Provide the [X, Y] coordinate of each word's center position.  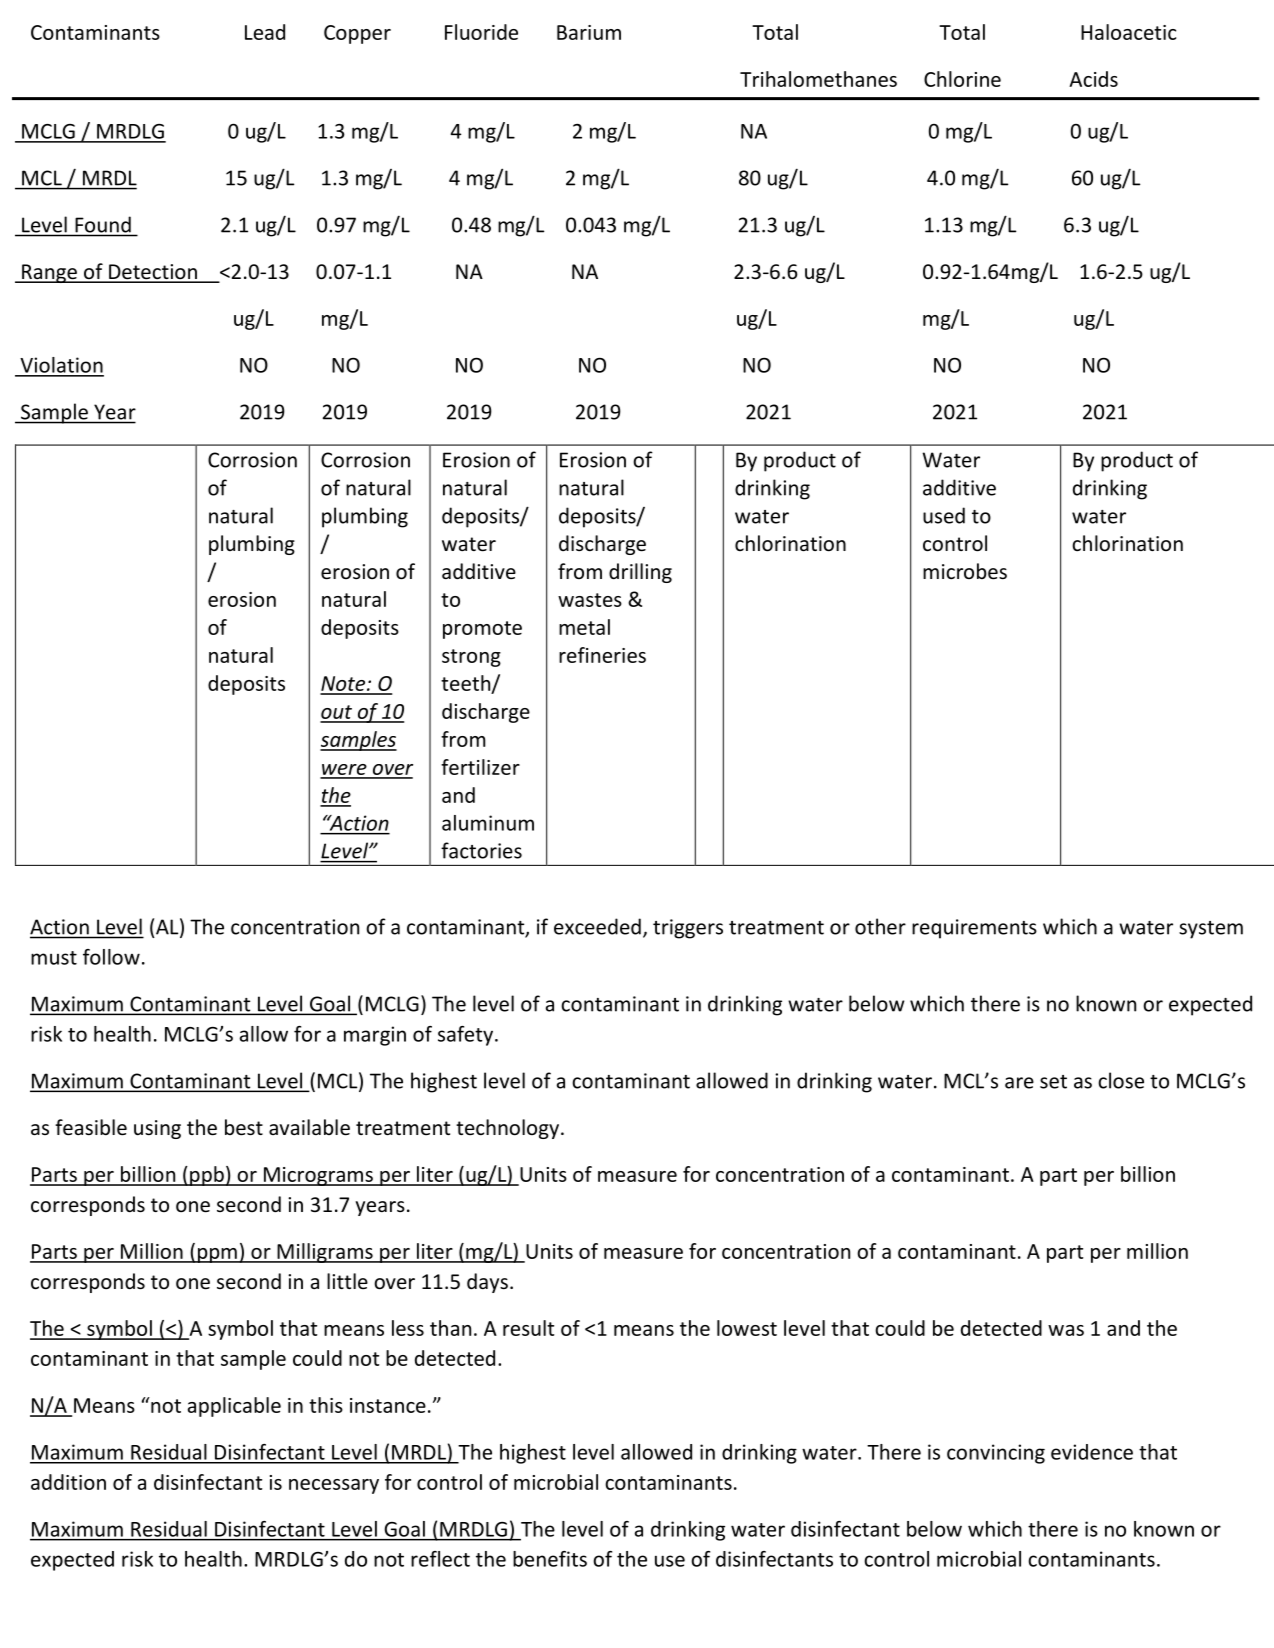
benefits [550, 1559]
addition [68, 1482]
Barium [589, 32]
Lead [265, 32]
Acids [1093, 79]
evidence [1092, 1452]
